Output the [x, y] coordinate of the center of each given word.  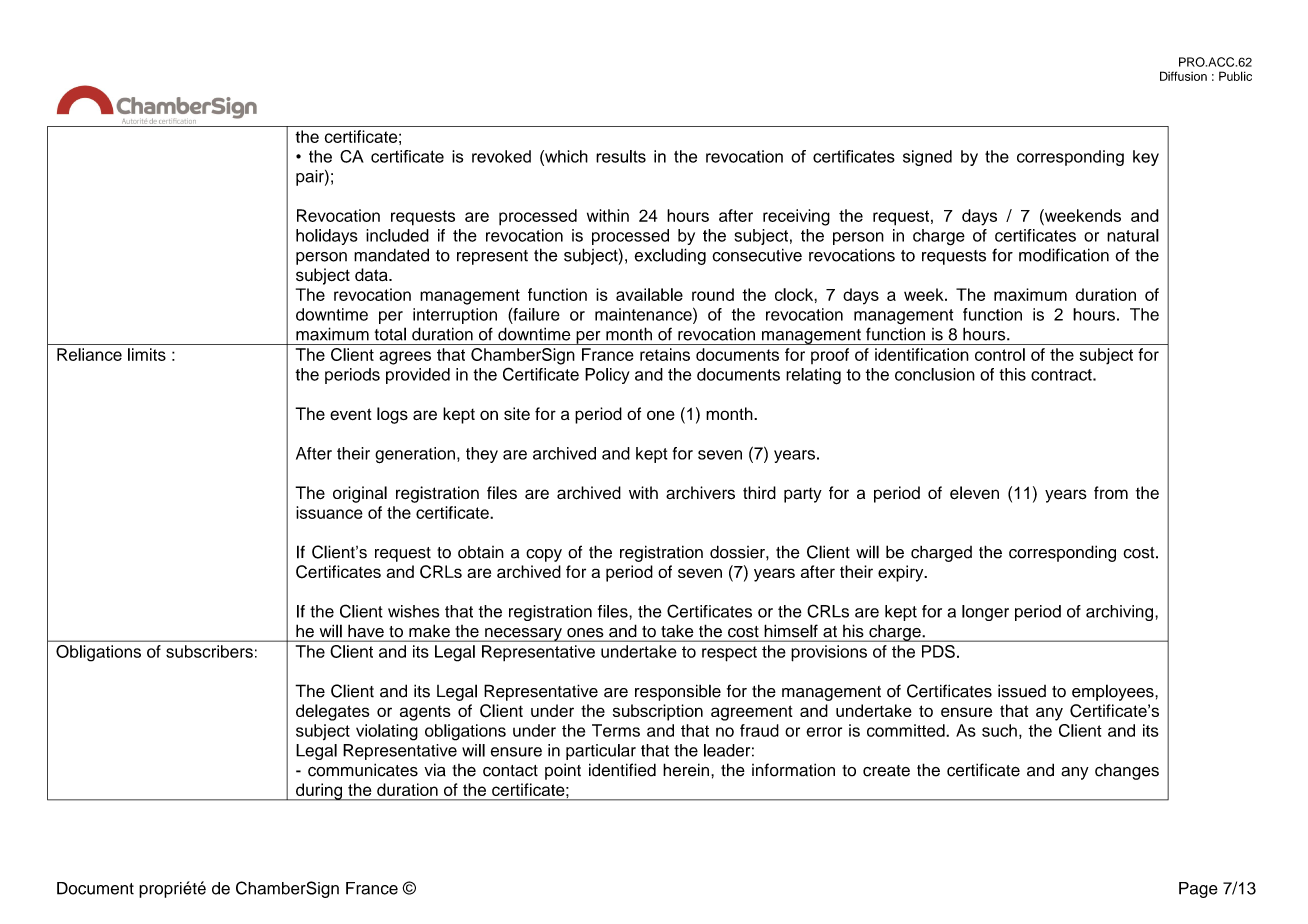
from [1111, 492]
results [621, 156]
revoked [501, 156]
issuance [329, 512]
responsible [678, 692]
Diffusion [1183, 76]
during [319, 792]
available [649, 294]
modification [1064, 255]
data [372, 274]
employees [1114, 692]
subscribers [209, 651]
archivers [700, 493]
